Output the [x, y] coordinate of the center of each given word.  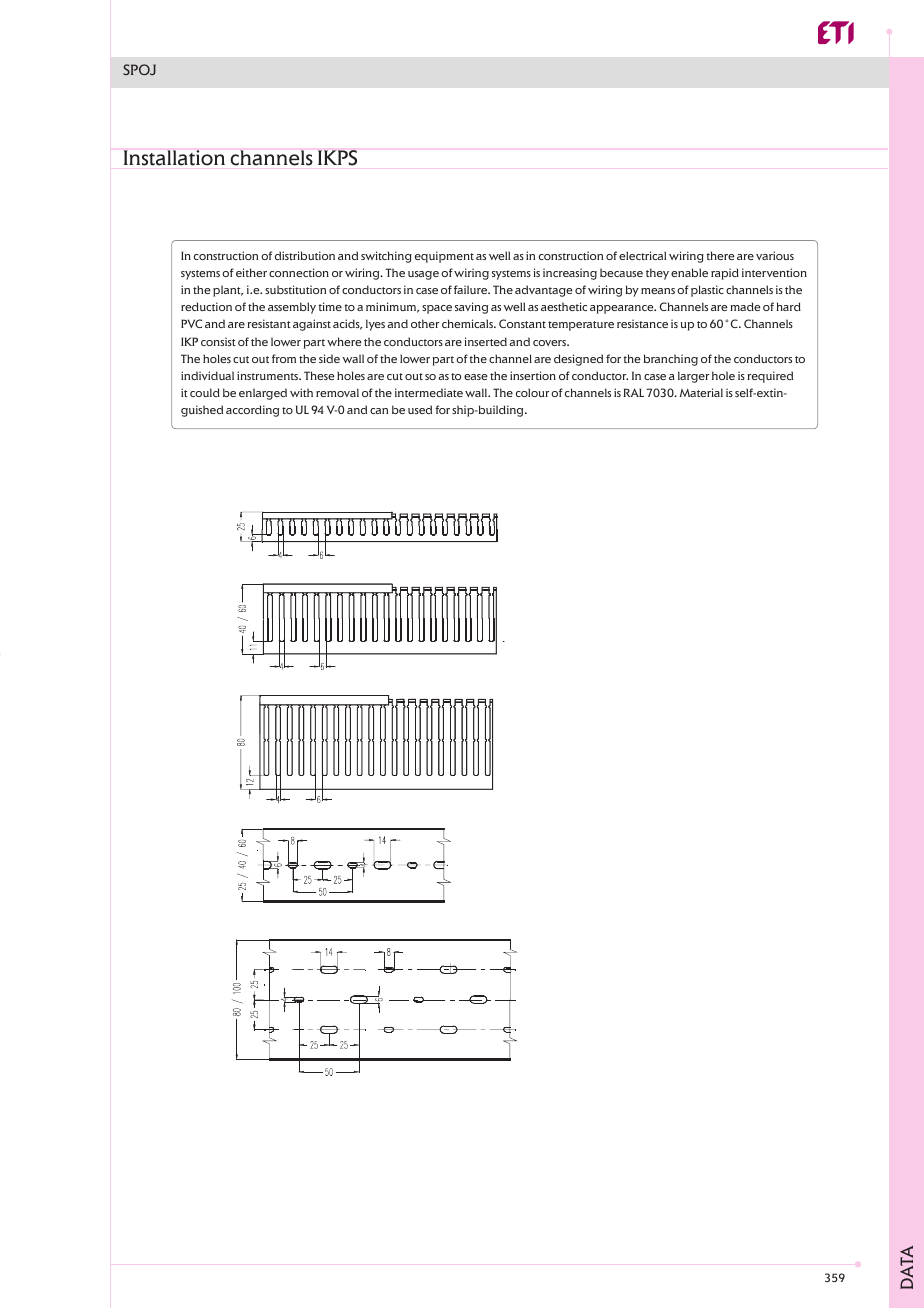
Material [701, 392]
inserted [485, 341]
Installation [174, 158]
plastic [707, 291]
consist [218, 341]
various [775, 255]
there [720, 255]
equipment [444, 257]
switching [386, 257]
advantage [544, 291]
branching [670, 360]
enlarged [263, 394]
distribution [305, 255]
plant [228, 291]
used [420, 409]
